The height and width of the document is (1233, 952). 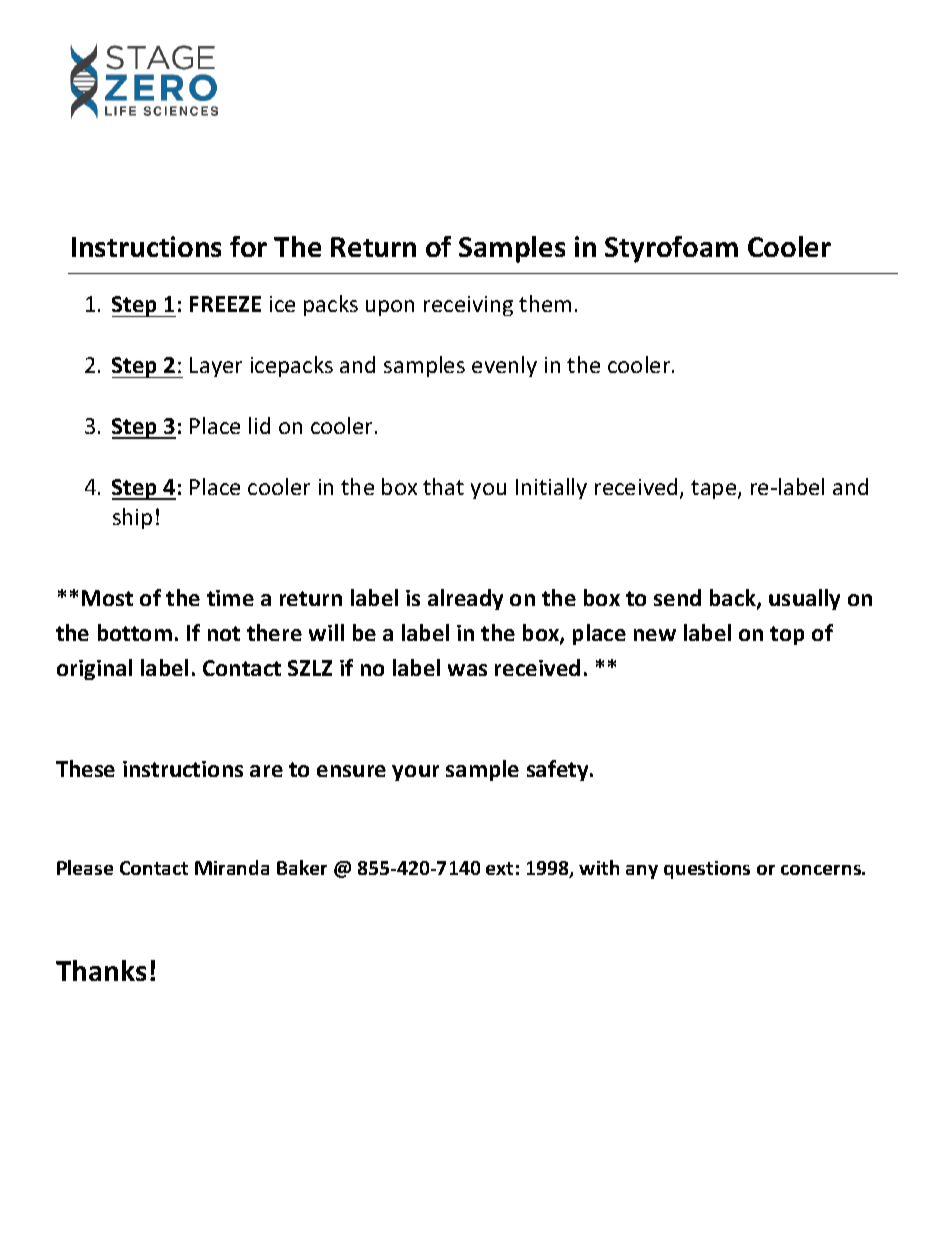 I want to click on ext, so click(x=499, y=868).
